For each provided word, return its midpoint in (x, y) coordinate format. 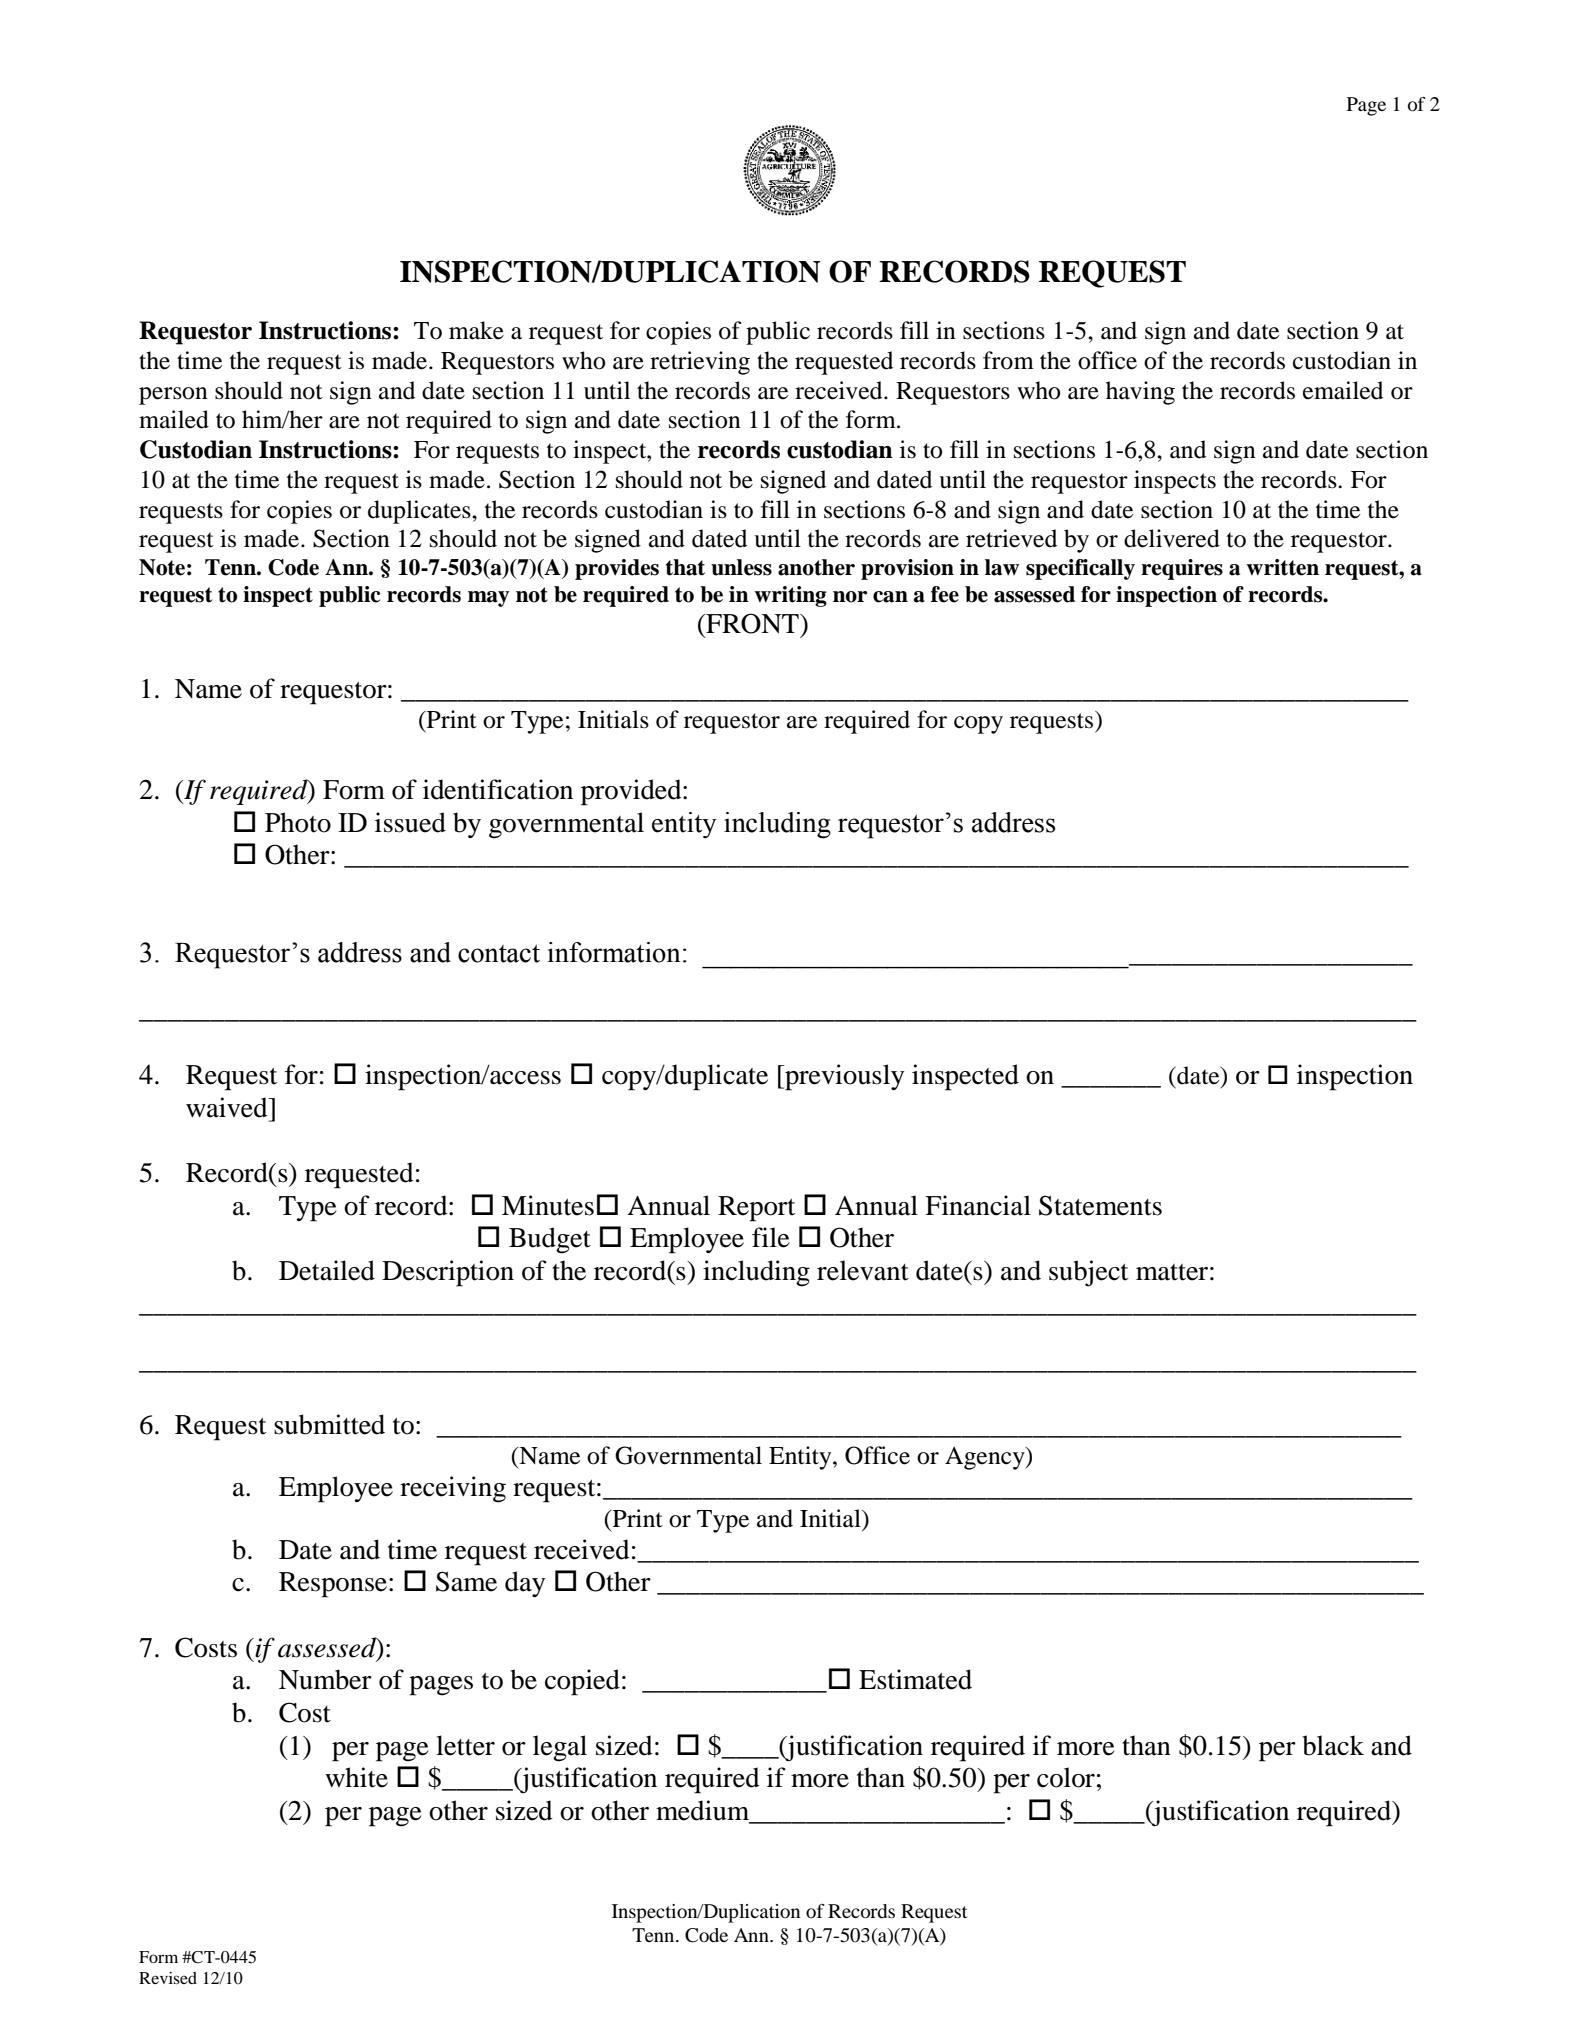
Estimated (915, 1679)
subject (1088, 1273)
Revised (168, 1978)
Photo (298, 822)
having (1140, 393)
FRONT (752, 623)
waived (228, 1107)
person (173, 396)
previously (843, 1077)
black (1333, 1745)
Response (333, 1585)
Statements (1100, 1205)
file (771, 1237)
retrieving (700, 363)
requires (1182, 569)
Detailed (327, 1270)
